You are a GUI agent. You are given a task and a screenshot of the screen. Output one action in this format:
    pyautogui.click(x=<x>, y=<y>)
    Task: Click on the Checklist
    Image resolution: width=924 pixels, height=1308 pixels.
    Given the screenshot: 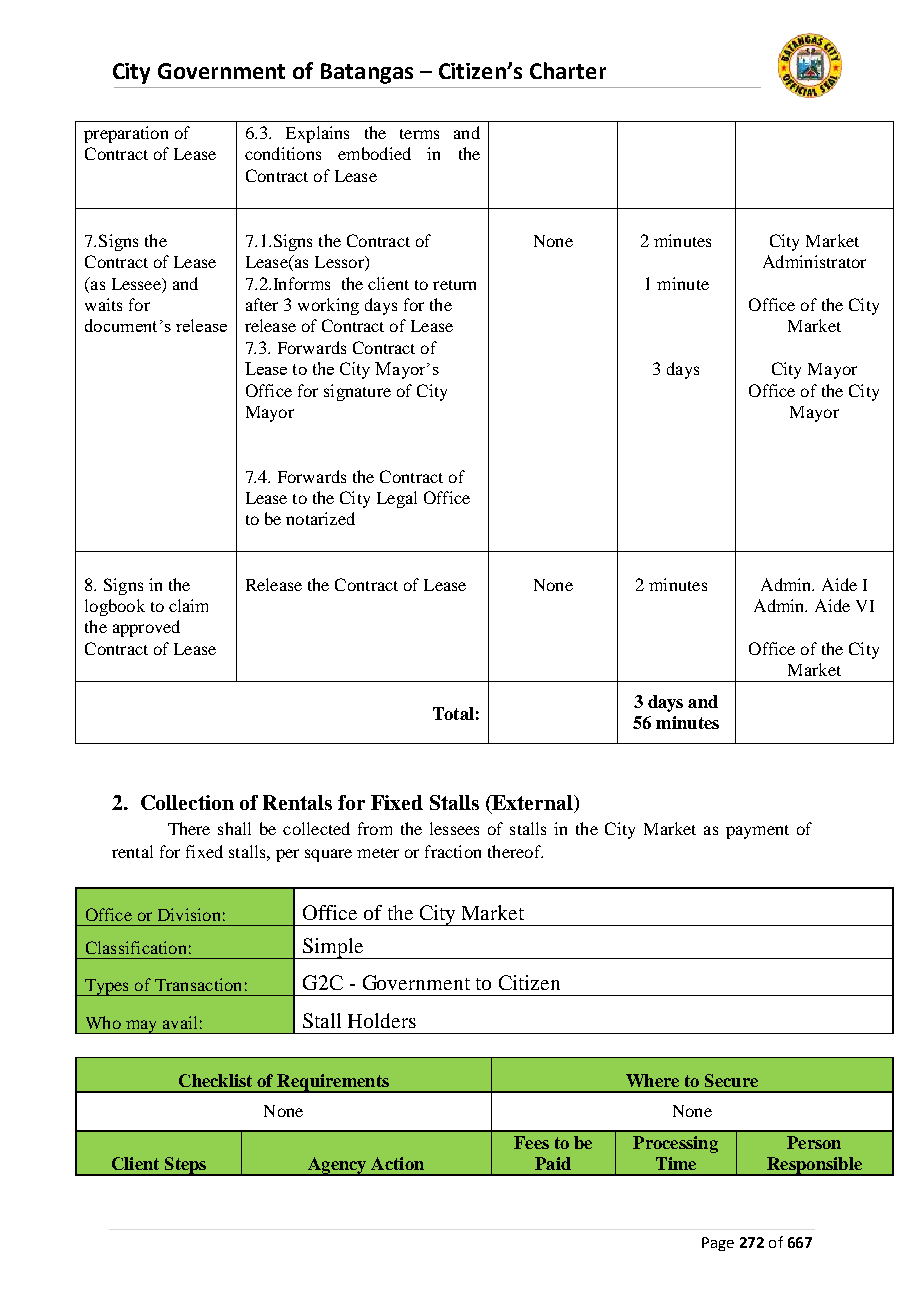 What is the action you would take?
    pyautogui.click(x=215, y=1080)
